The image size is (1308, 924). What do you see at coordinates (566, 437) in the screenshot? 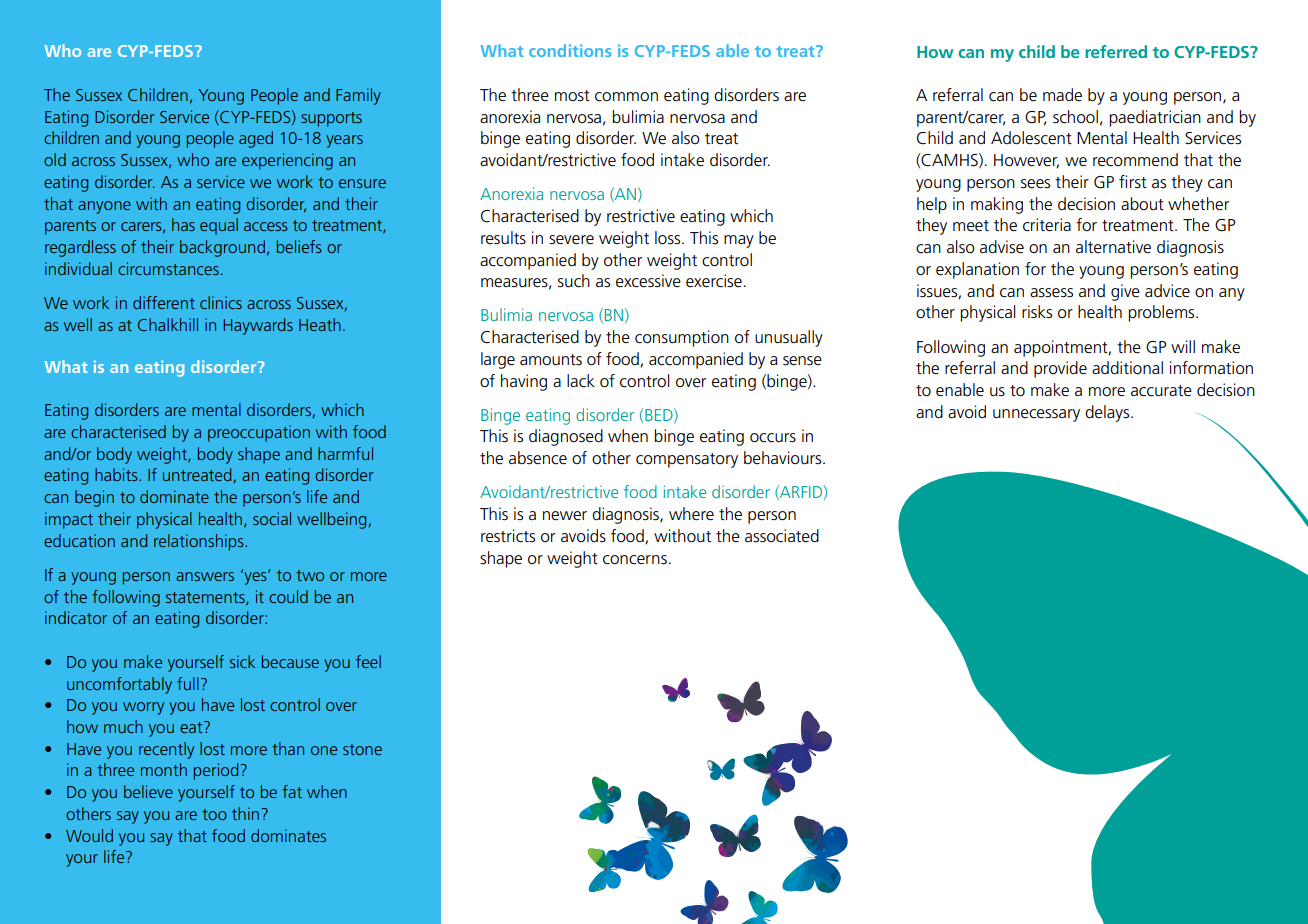
I see `diagnosed` at bounding box center [566, 437].
